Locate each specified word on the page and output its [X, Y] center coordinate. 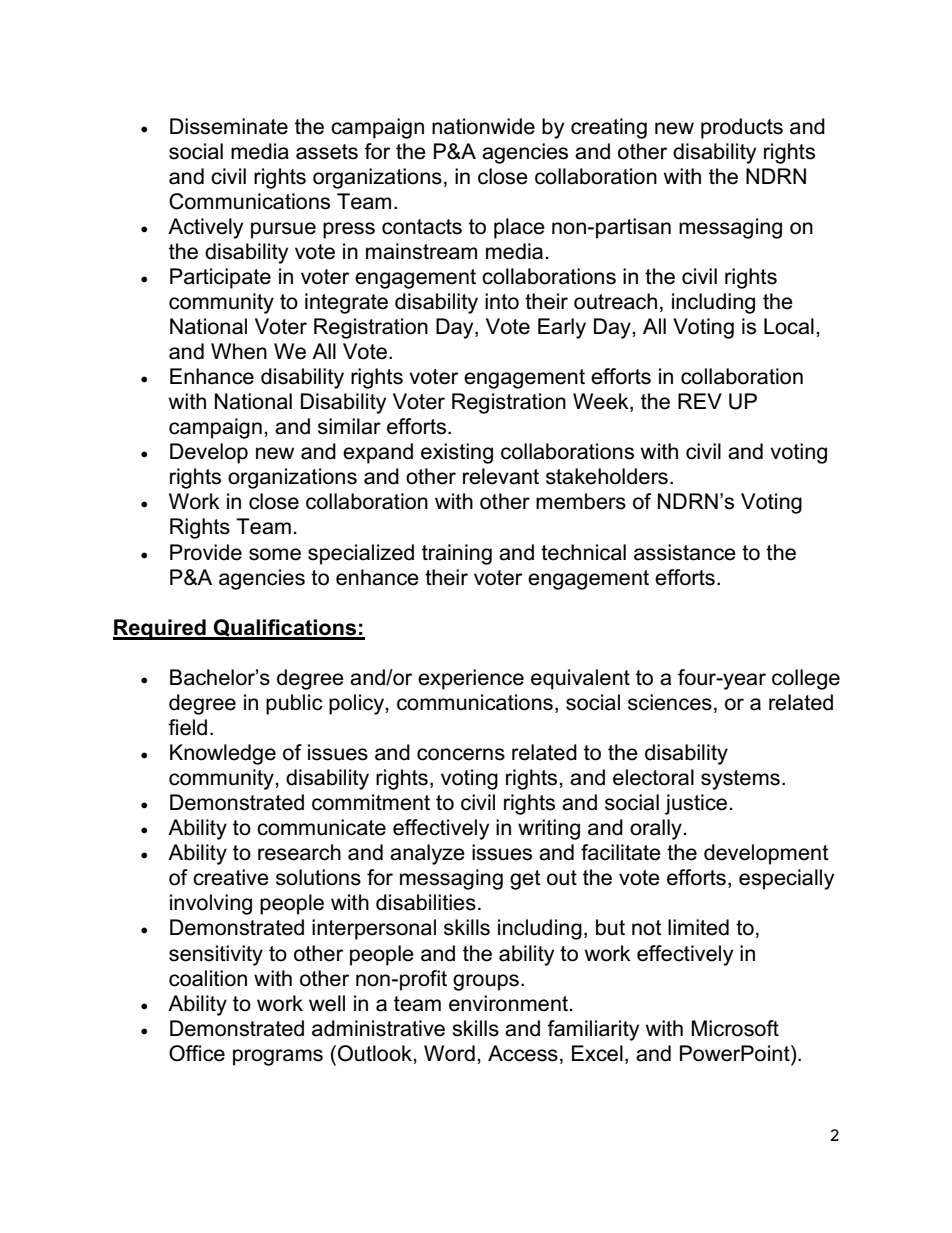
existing [457, 453]
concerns [461, 754]
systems [740, 780]
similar [349, 426]
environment [508, 1003]
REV [700, 401]
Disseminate [229, 126]
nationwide [483, 126]
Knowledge [223, 754]
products [742, 128]
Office [197, 1053]
